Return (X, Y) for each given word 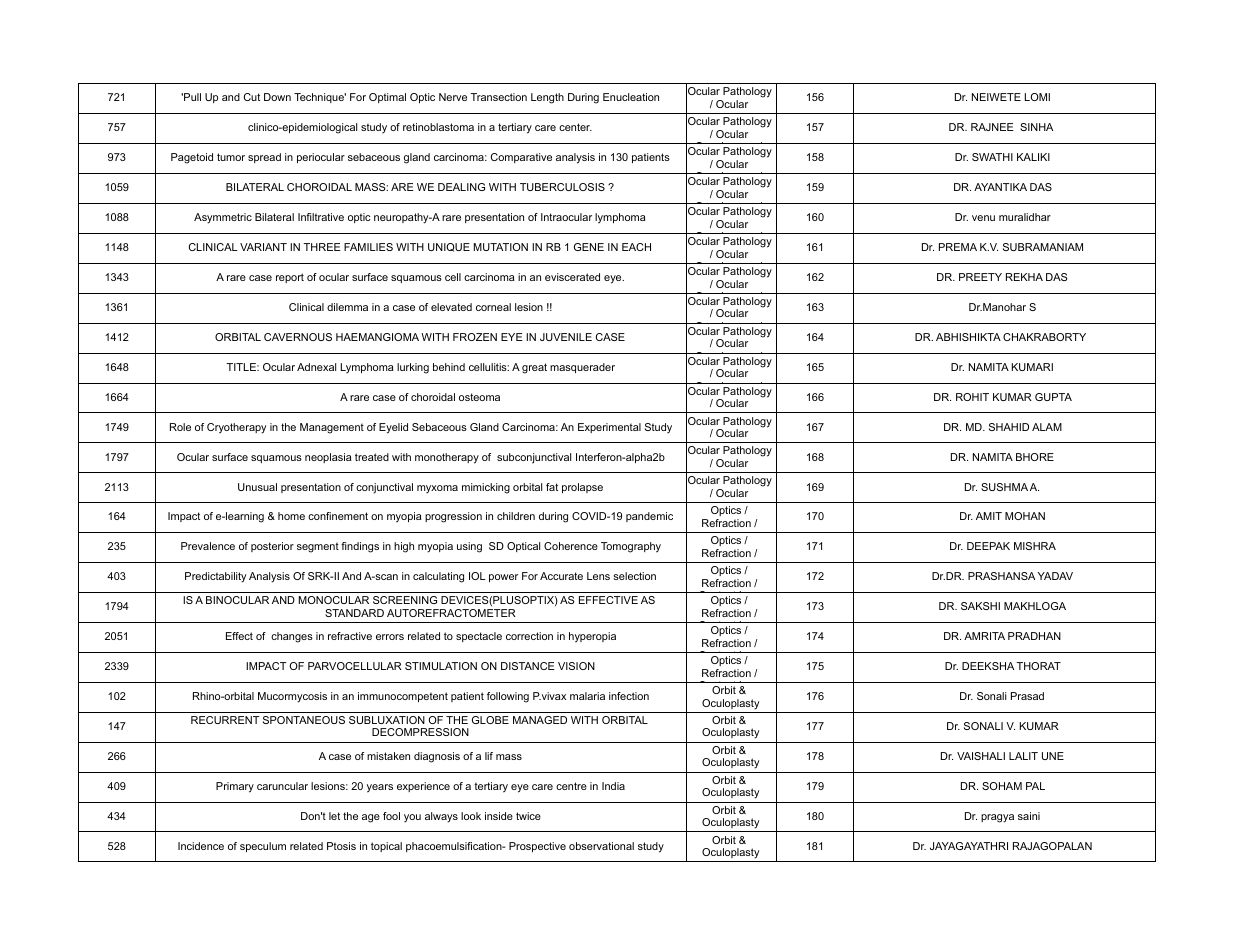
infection (629, 696)
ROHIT (972, 397)
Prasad (1027, 696)
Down (277, 97)
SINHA (1036, 127)
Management (332, 428)
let (334, 816)
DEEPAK (988, 546)
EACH (636, 247)
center (575, 127)
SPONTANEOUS (304, 720)
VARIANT (263, 247)
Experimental (609, 428)
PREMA (958, 247)
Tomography (631, 547)
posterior (272, 547)
